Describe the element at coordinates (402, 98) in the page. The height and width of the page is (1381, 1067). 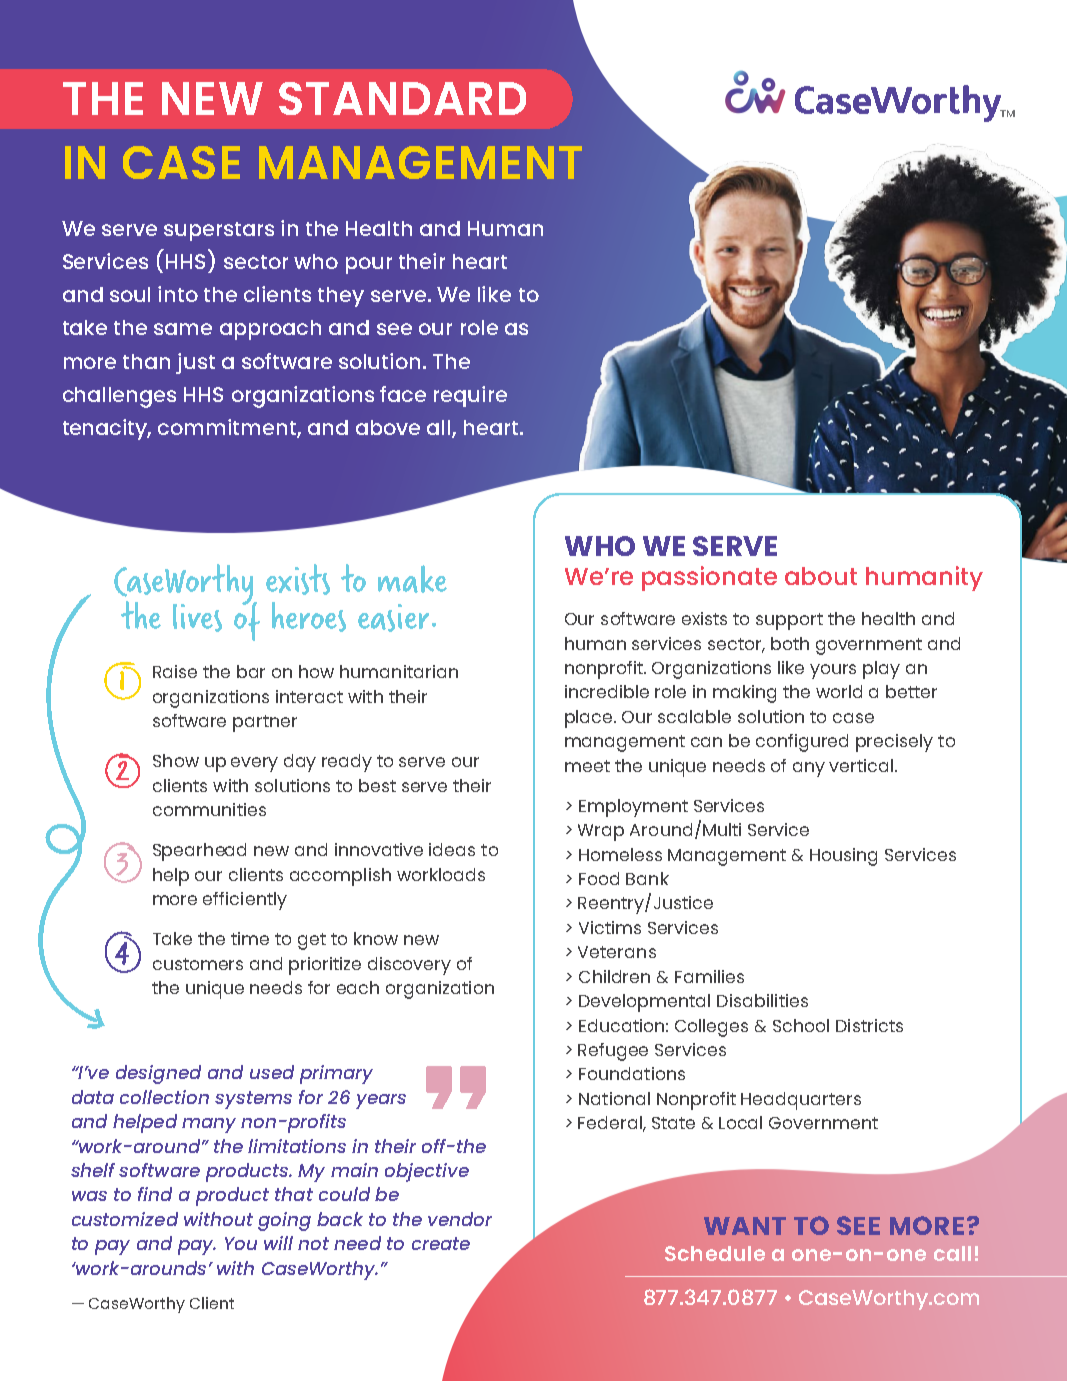
I see `STANDARD` at that location.
